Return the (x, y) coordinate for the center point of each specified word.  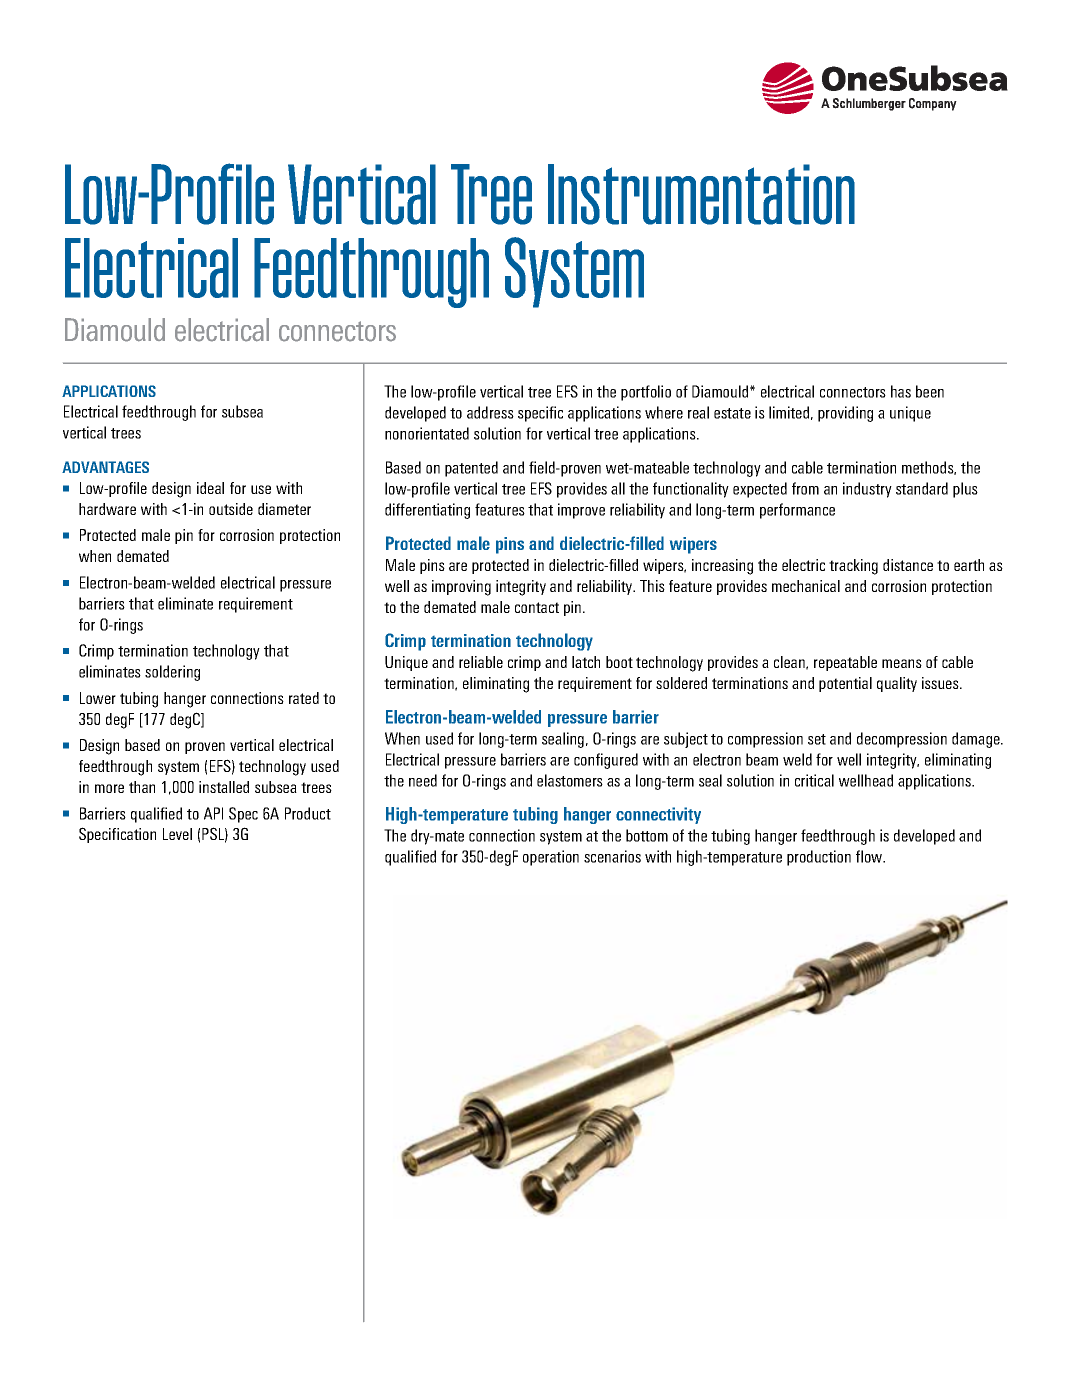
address (490, 412)
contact (537, 607)
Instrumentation (701, 194)
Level (177, 834)
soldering (172, 673)
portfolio (646, 393)
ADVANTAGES (105, 467)
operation (551, 858)
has (901, 391)
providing (845, 414)
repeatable (845, 663)
